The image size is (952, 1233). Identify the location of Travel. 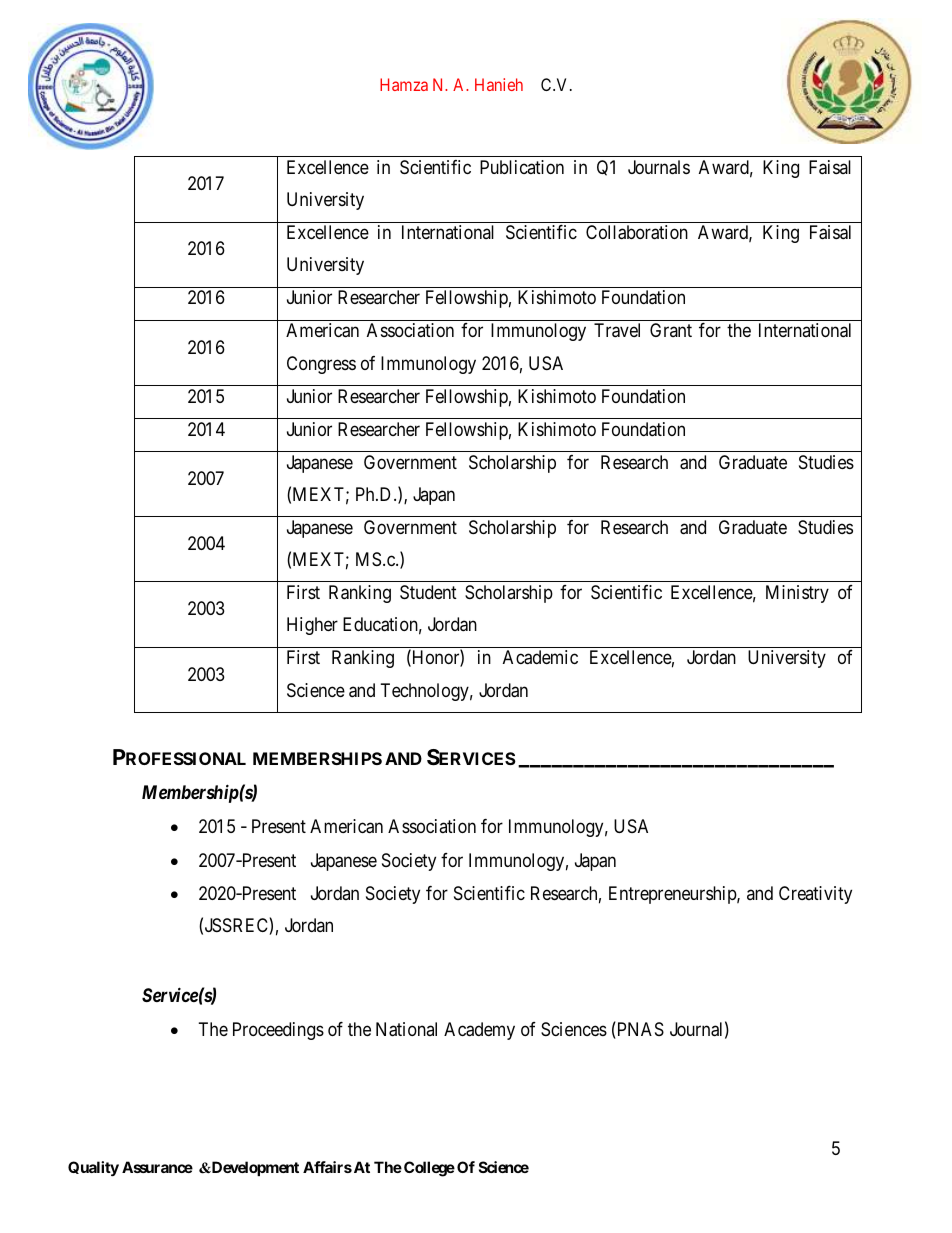
(617, 330).
